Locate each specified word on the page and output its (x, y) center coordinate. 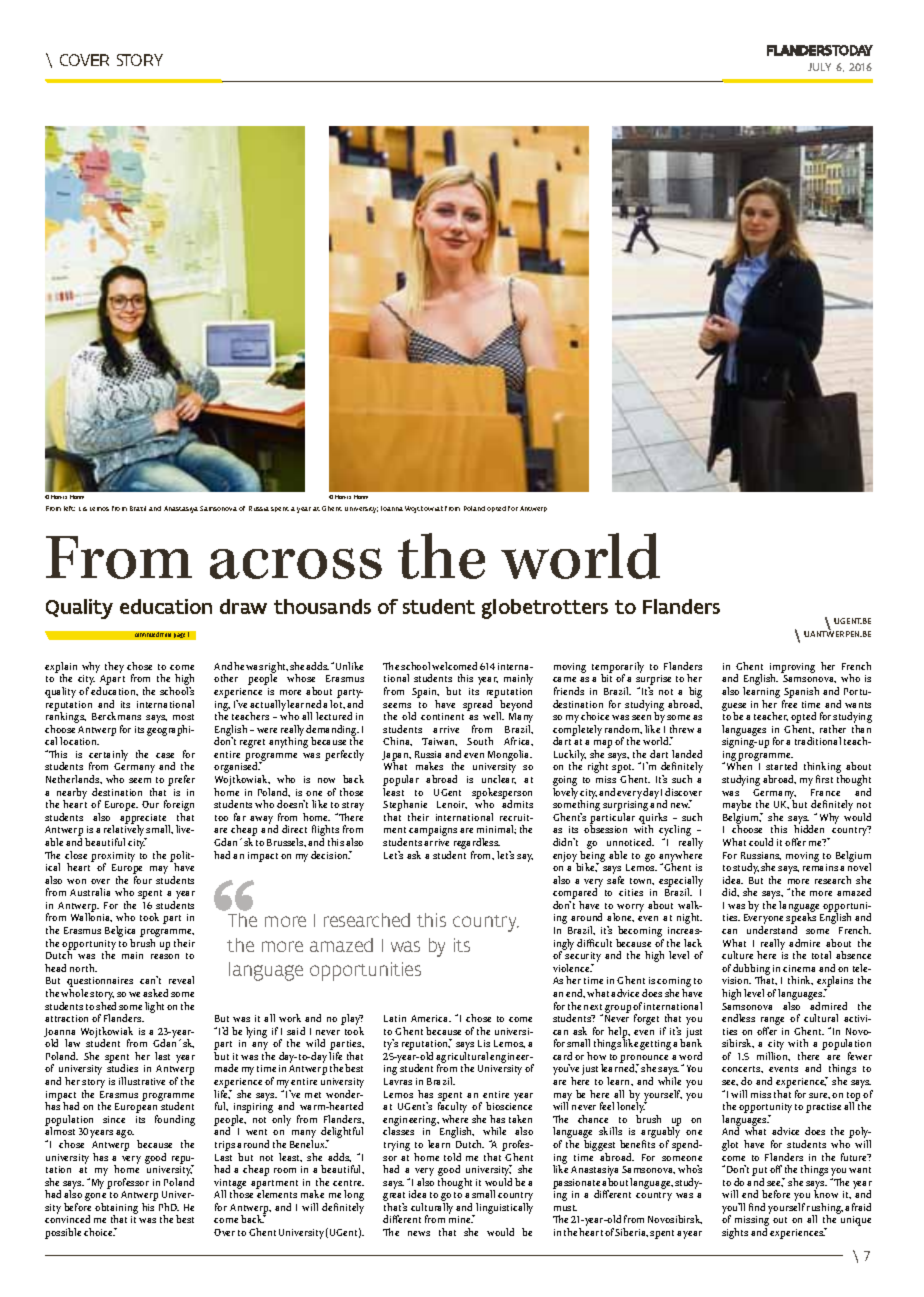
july (819, 67)
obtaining (116, 1210)
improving (792, 669)
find (757, 1207)
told (452, 1157)
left (69, 508)
